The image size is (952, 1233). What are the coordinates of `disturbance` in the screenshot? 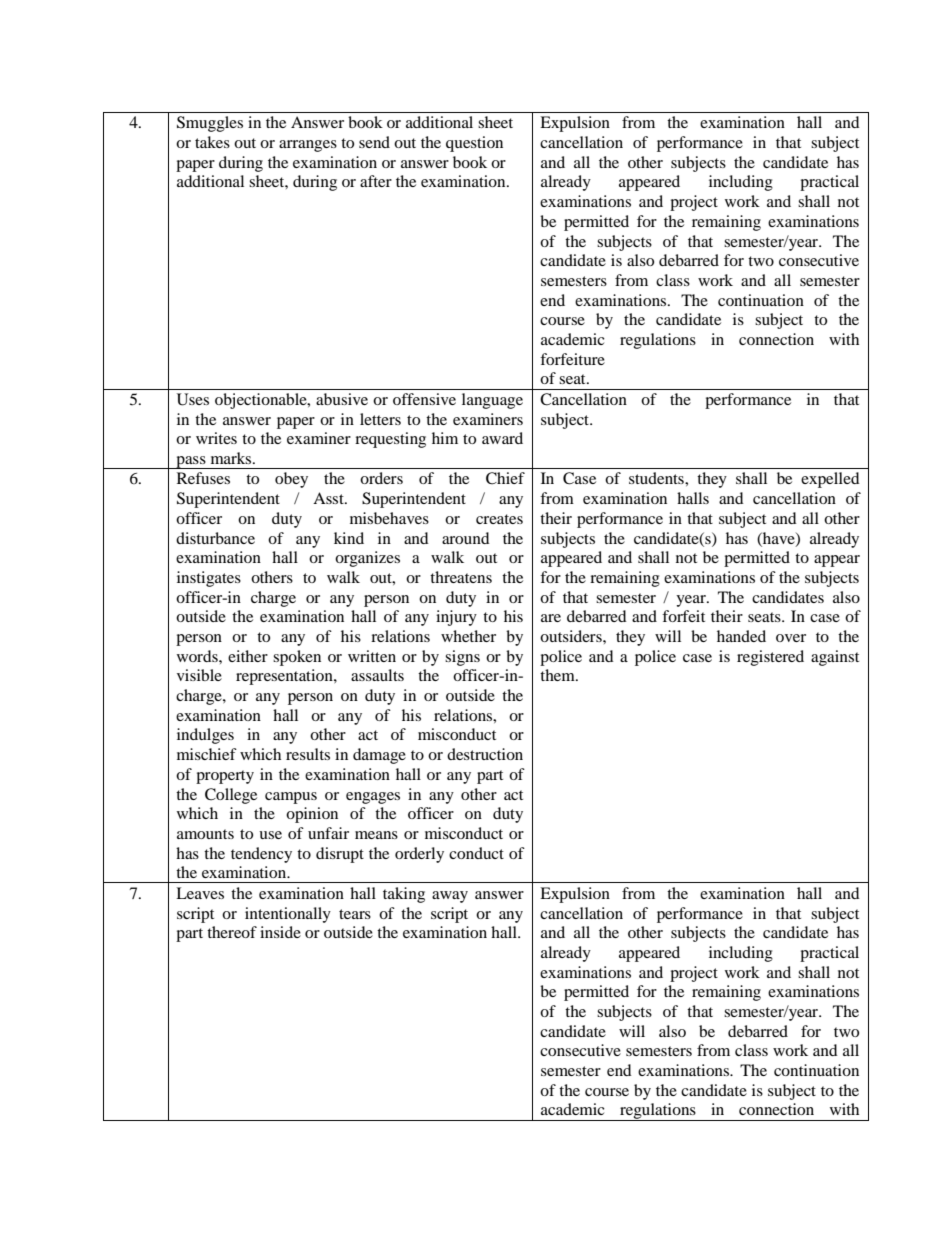 It's located at (215, 538).
